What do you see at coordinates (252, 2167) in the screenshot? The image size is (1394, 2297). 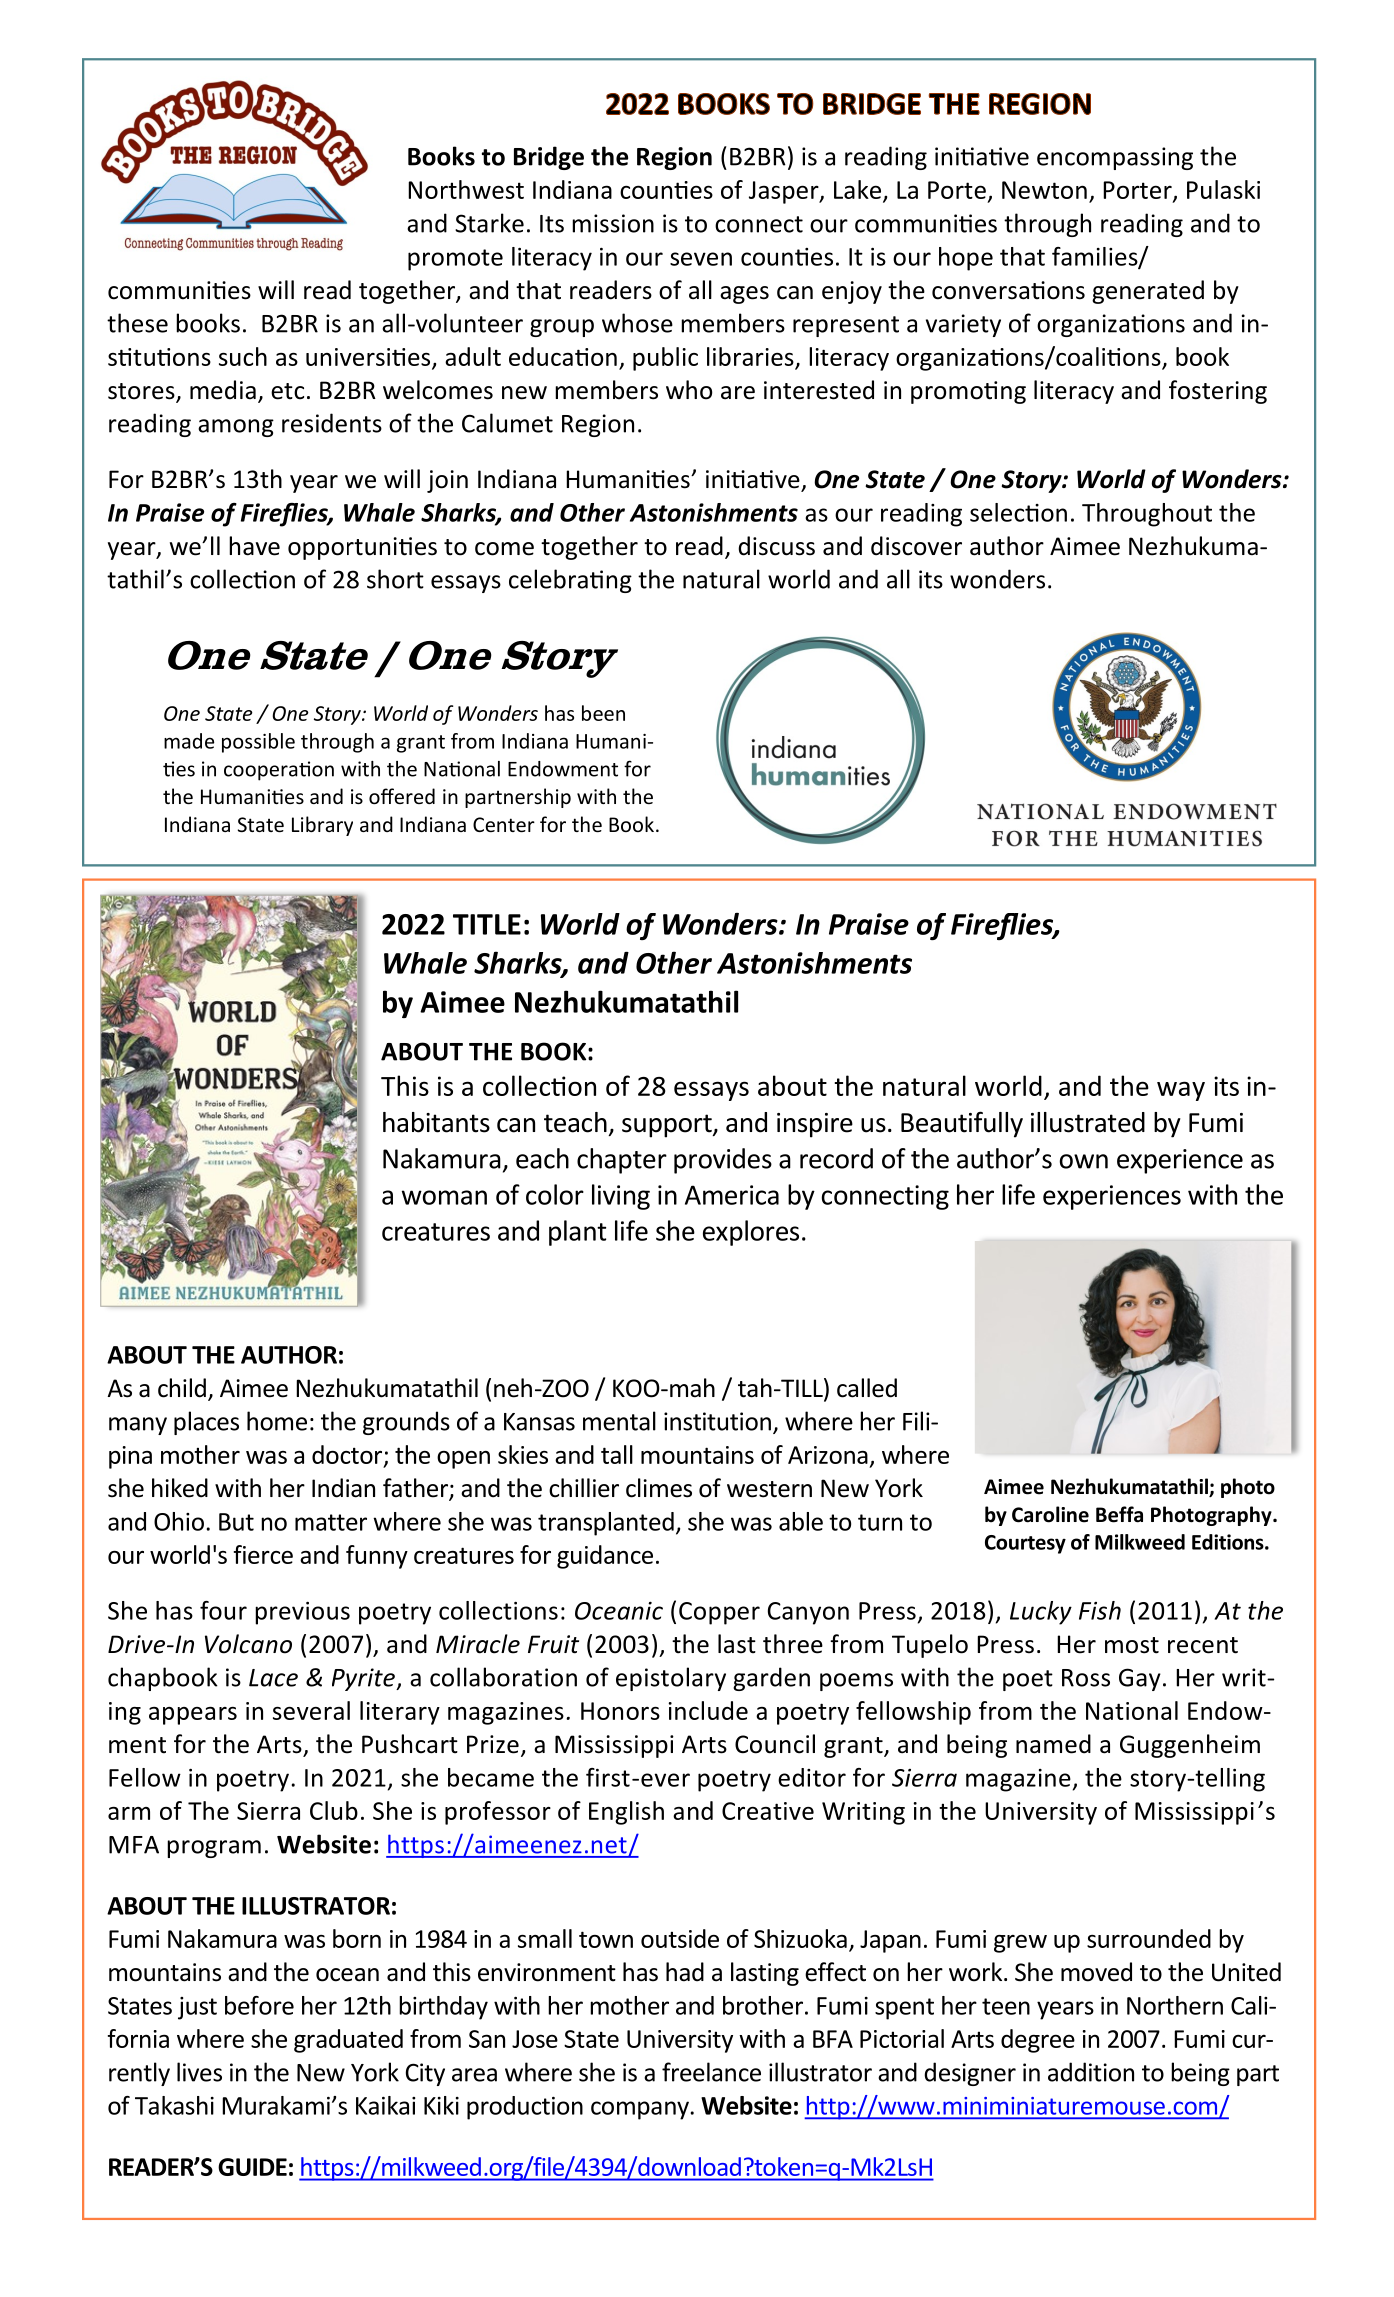 I see `GUIDE` at bounding box center [252, 2167].
